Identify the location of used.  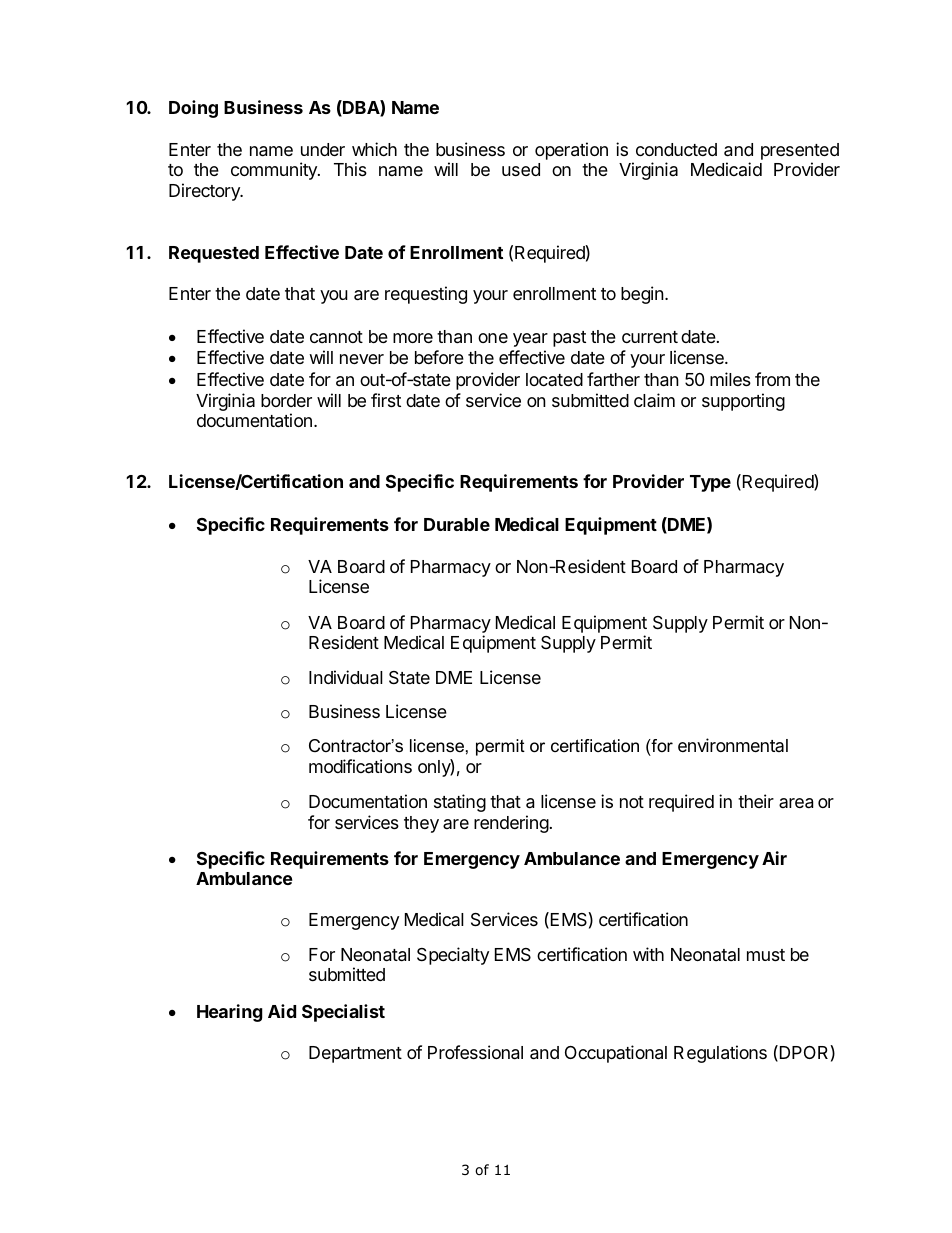
(521, 169).
